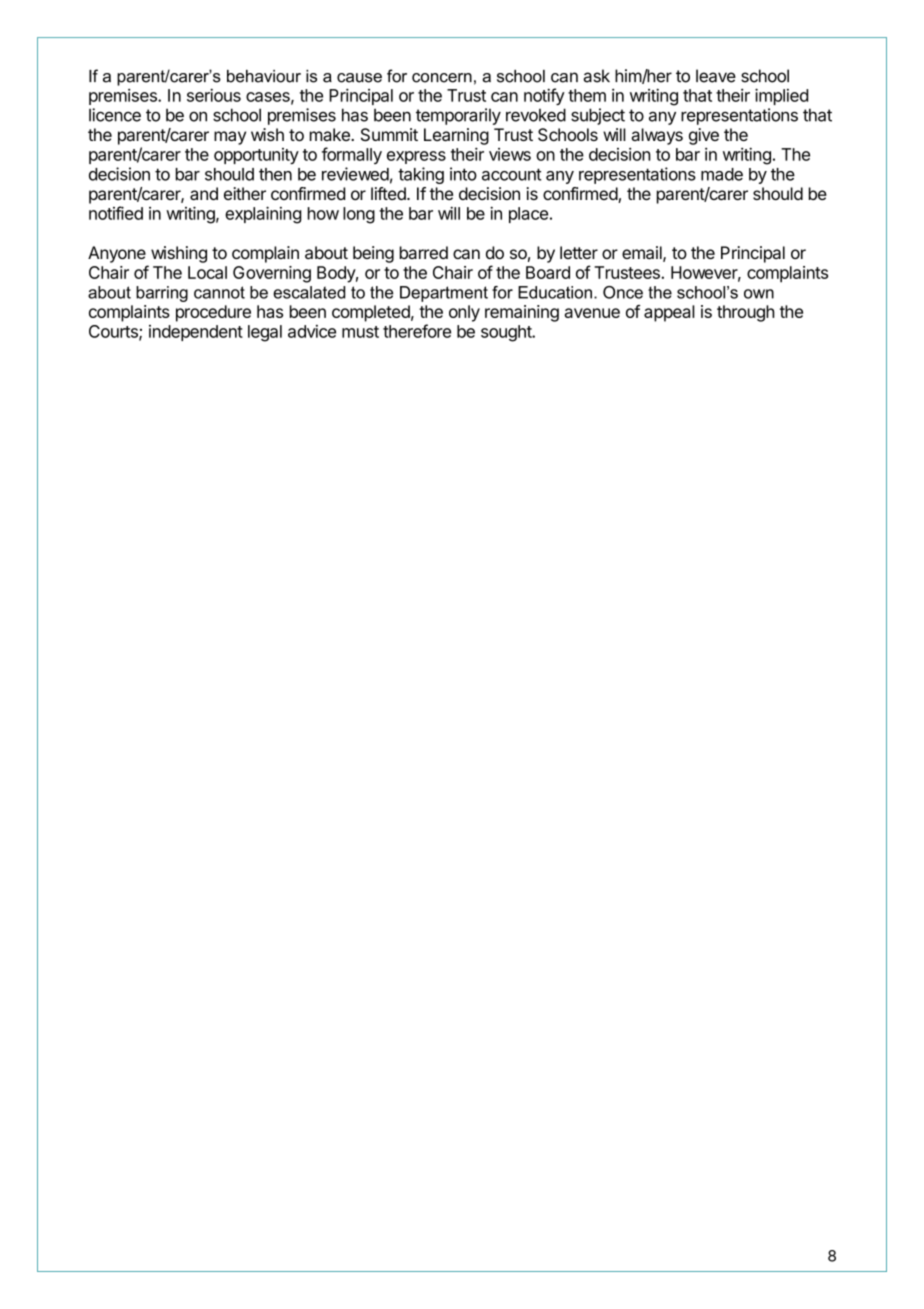 The image size is (924, 1309). Describe the element at coordinates (416, 157) in the image. I see `express` at that location.
